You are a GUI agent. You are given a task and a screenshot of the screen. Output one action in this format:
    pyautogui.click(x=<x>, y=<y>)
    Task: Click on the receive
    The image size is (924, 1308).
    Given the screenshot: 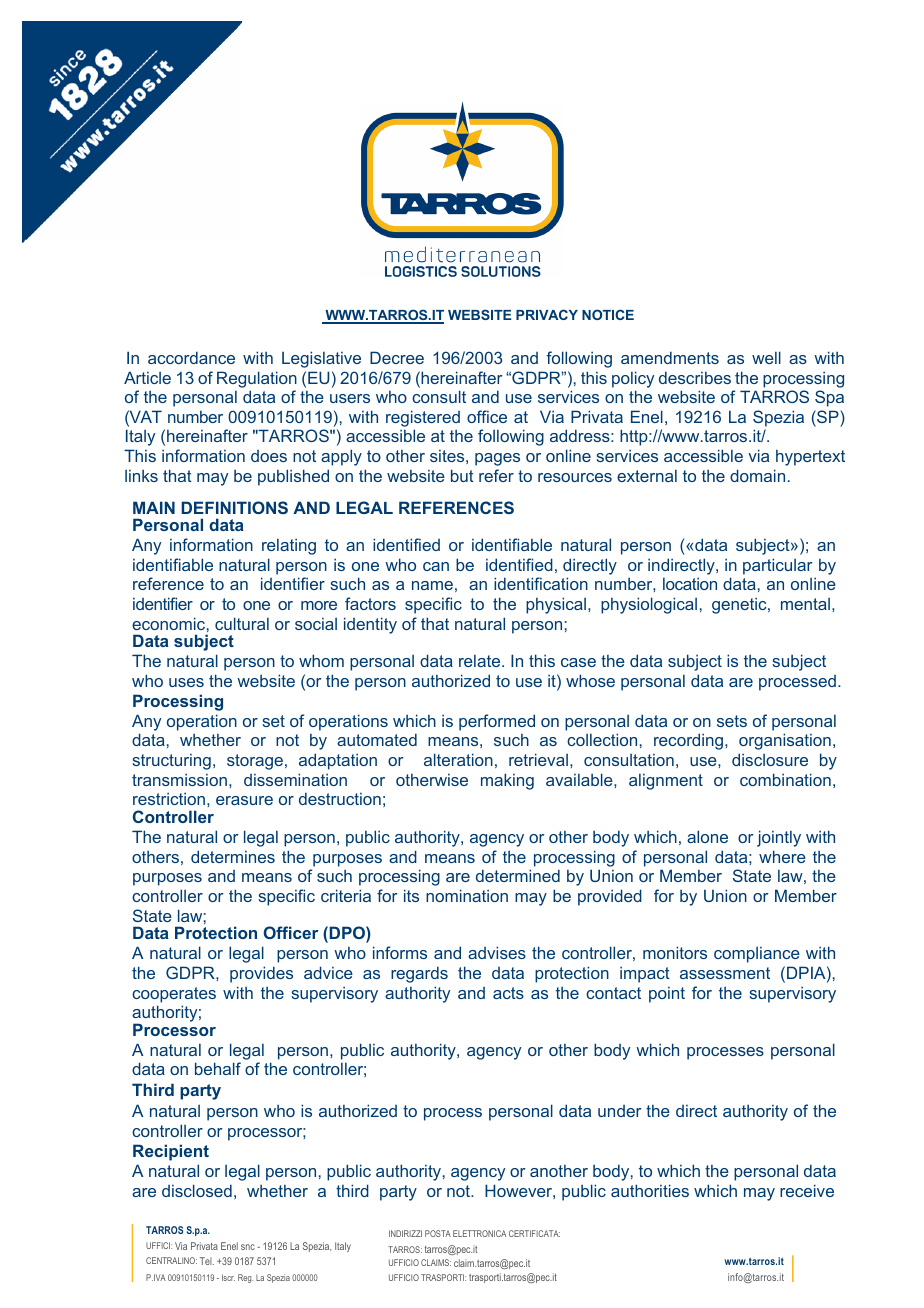 What is the action you would take?
    pyautogui.click(x=807, y=1190)
